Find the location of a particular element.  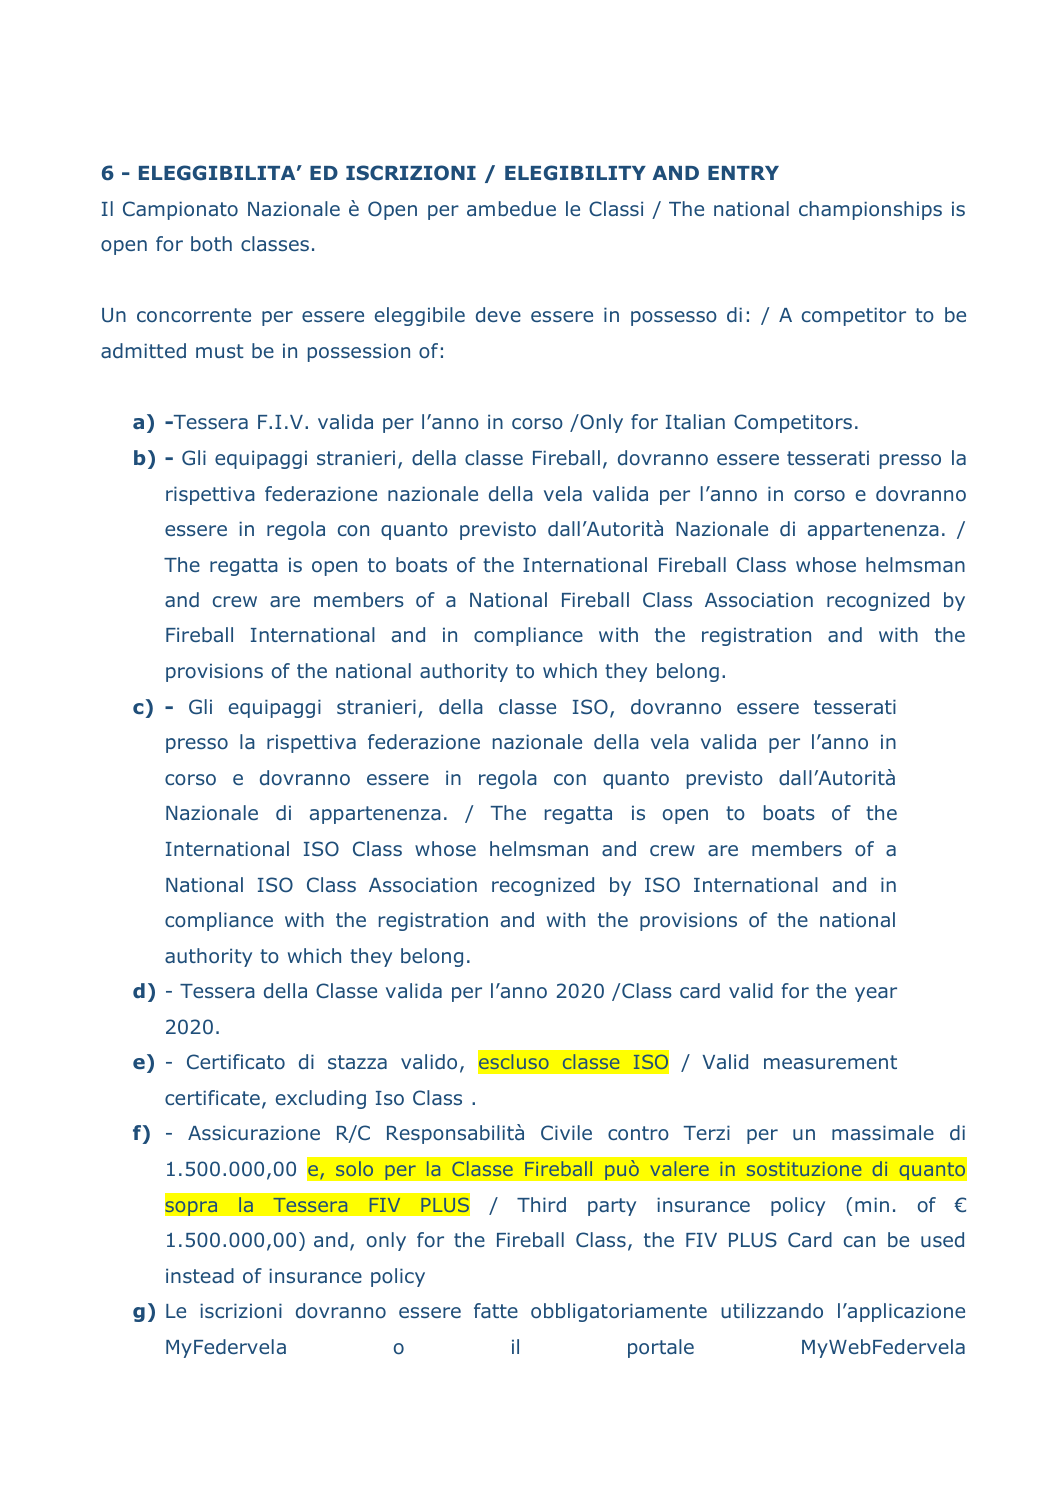

ENTRY is located at coordinates (743, 173).
